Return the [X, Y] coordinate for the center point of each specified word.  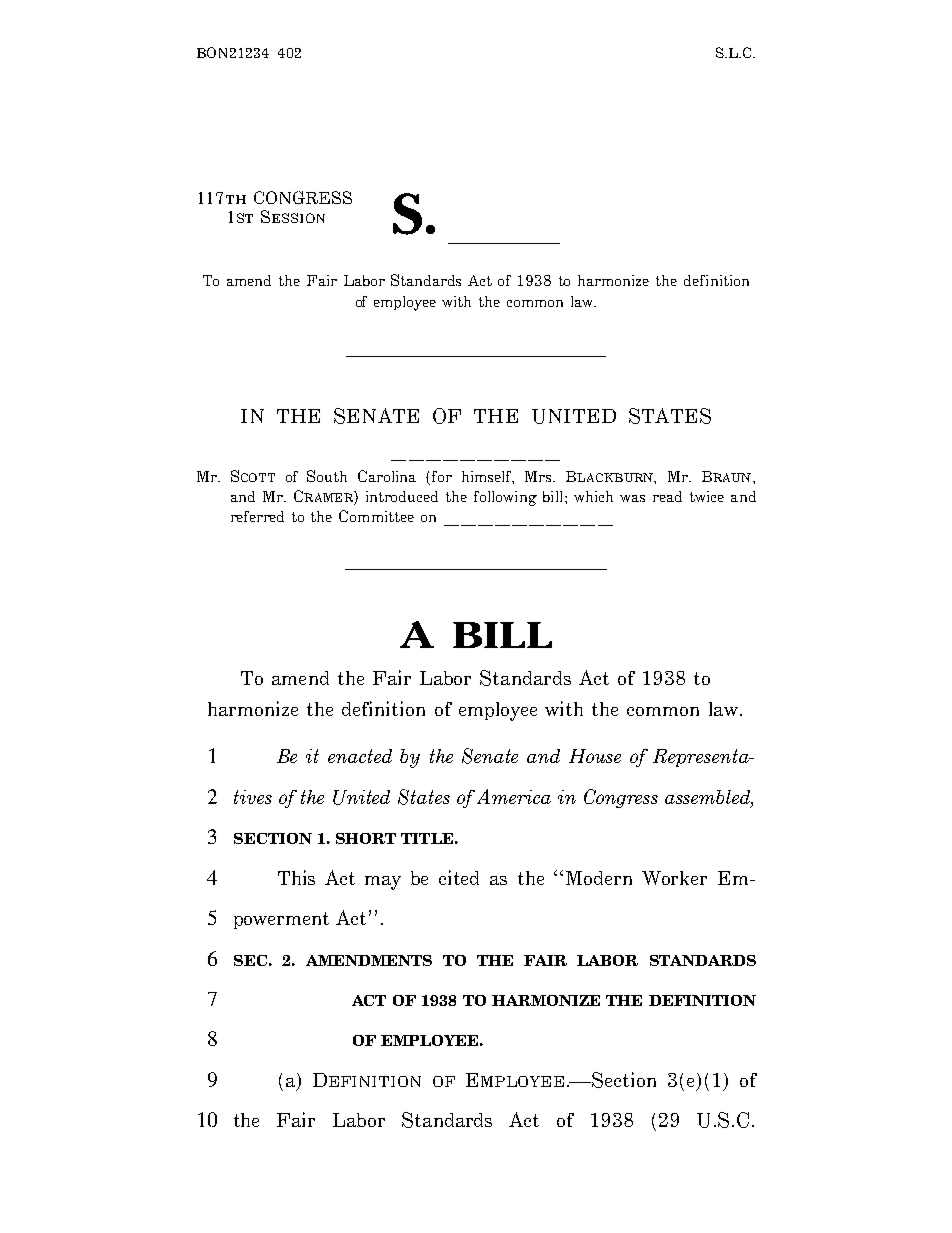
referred [257, 516]
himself [488, 477]
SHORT [366, 838]
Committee [376, 516]
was [632, 498]
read [667, 496]
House [595, 756]
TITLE [427, 838]
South [327, 476]
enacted [360, 756]
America [514, 796]
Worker [674, 878]
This [296, 877]
